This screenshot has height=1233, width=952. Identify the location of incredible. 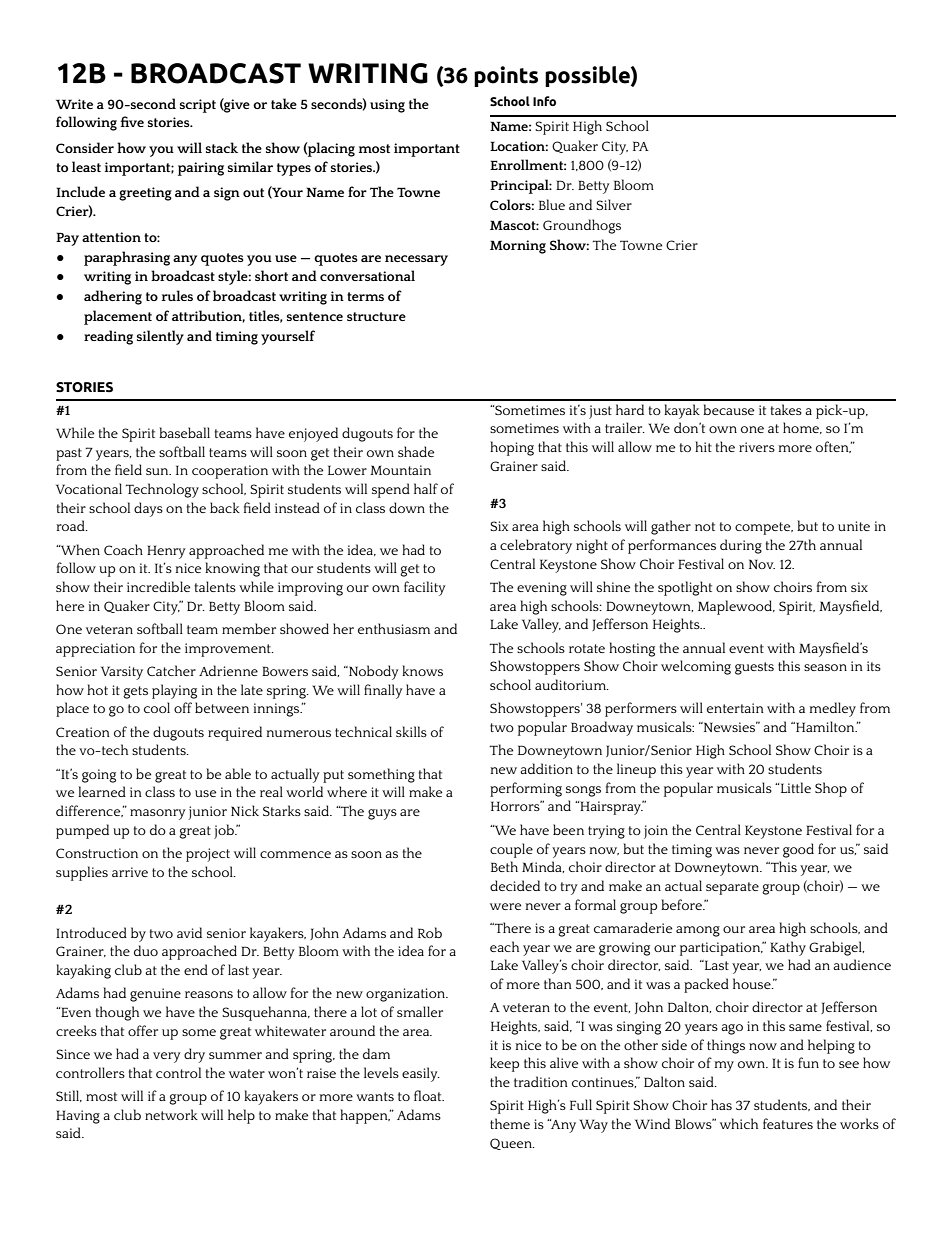
(158, 586).
